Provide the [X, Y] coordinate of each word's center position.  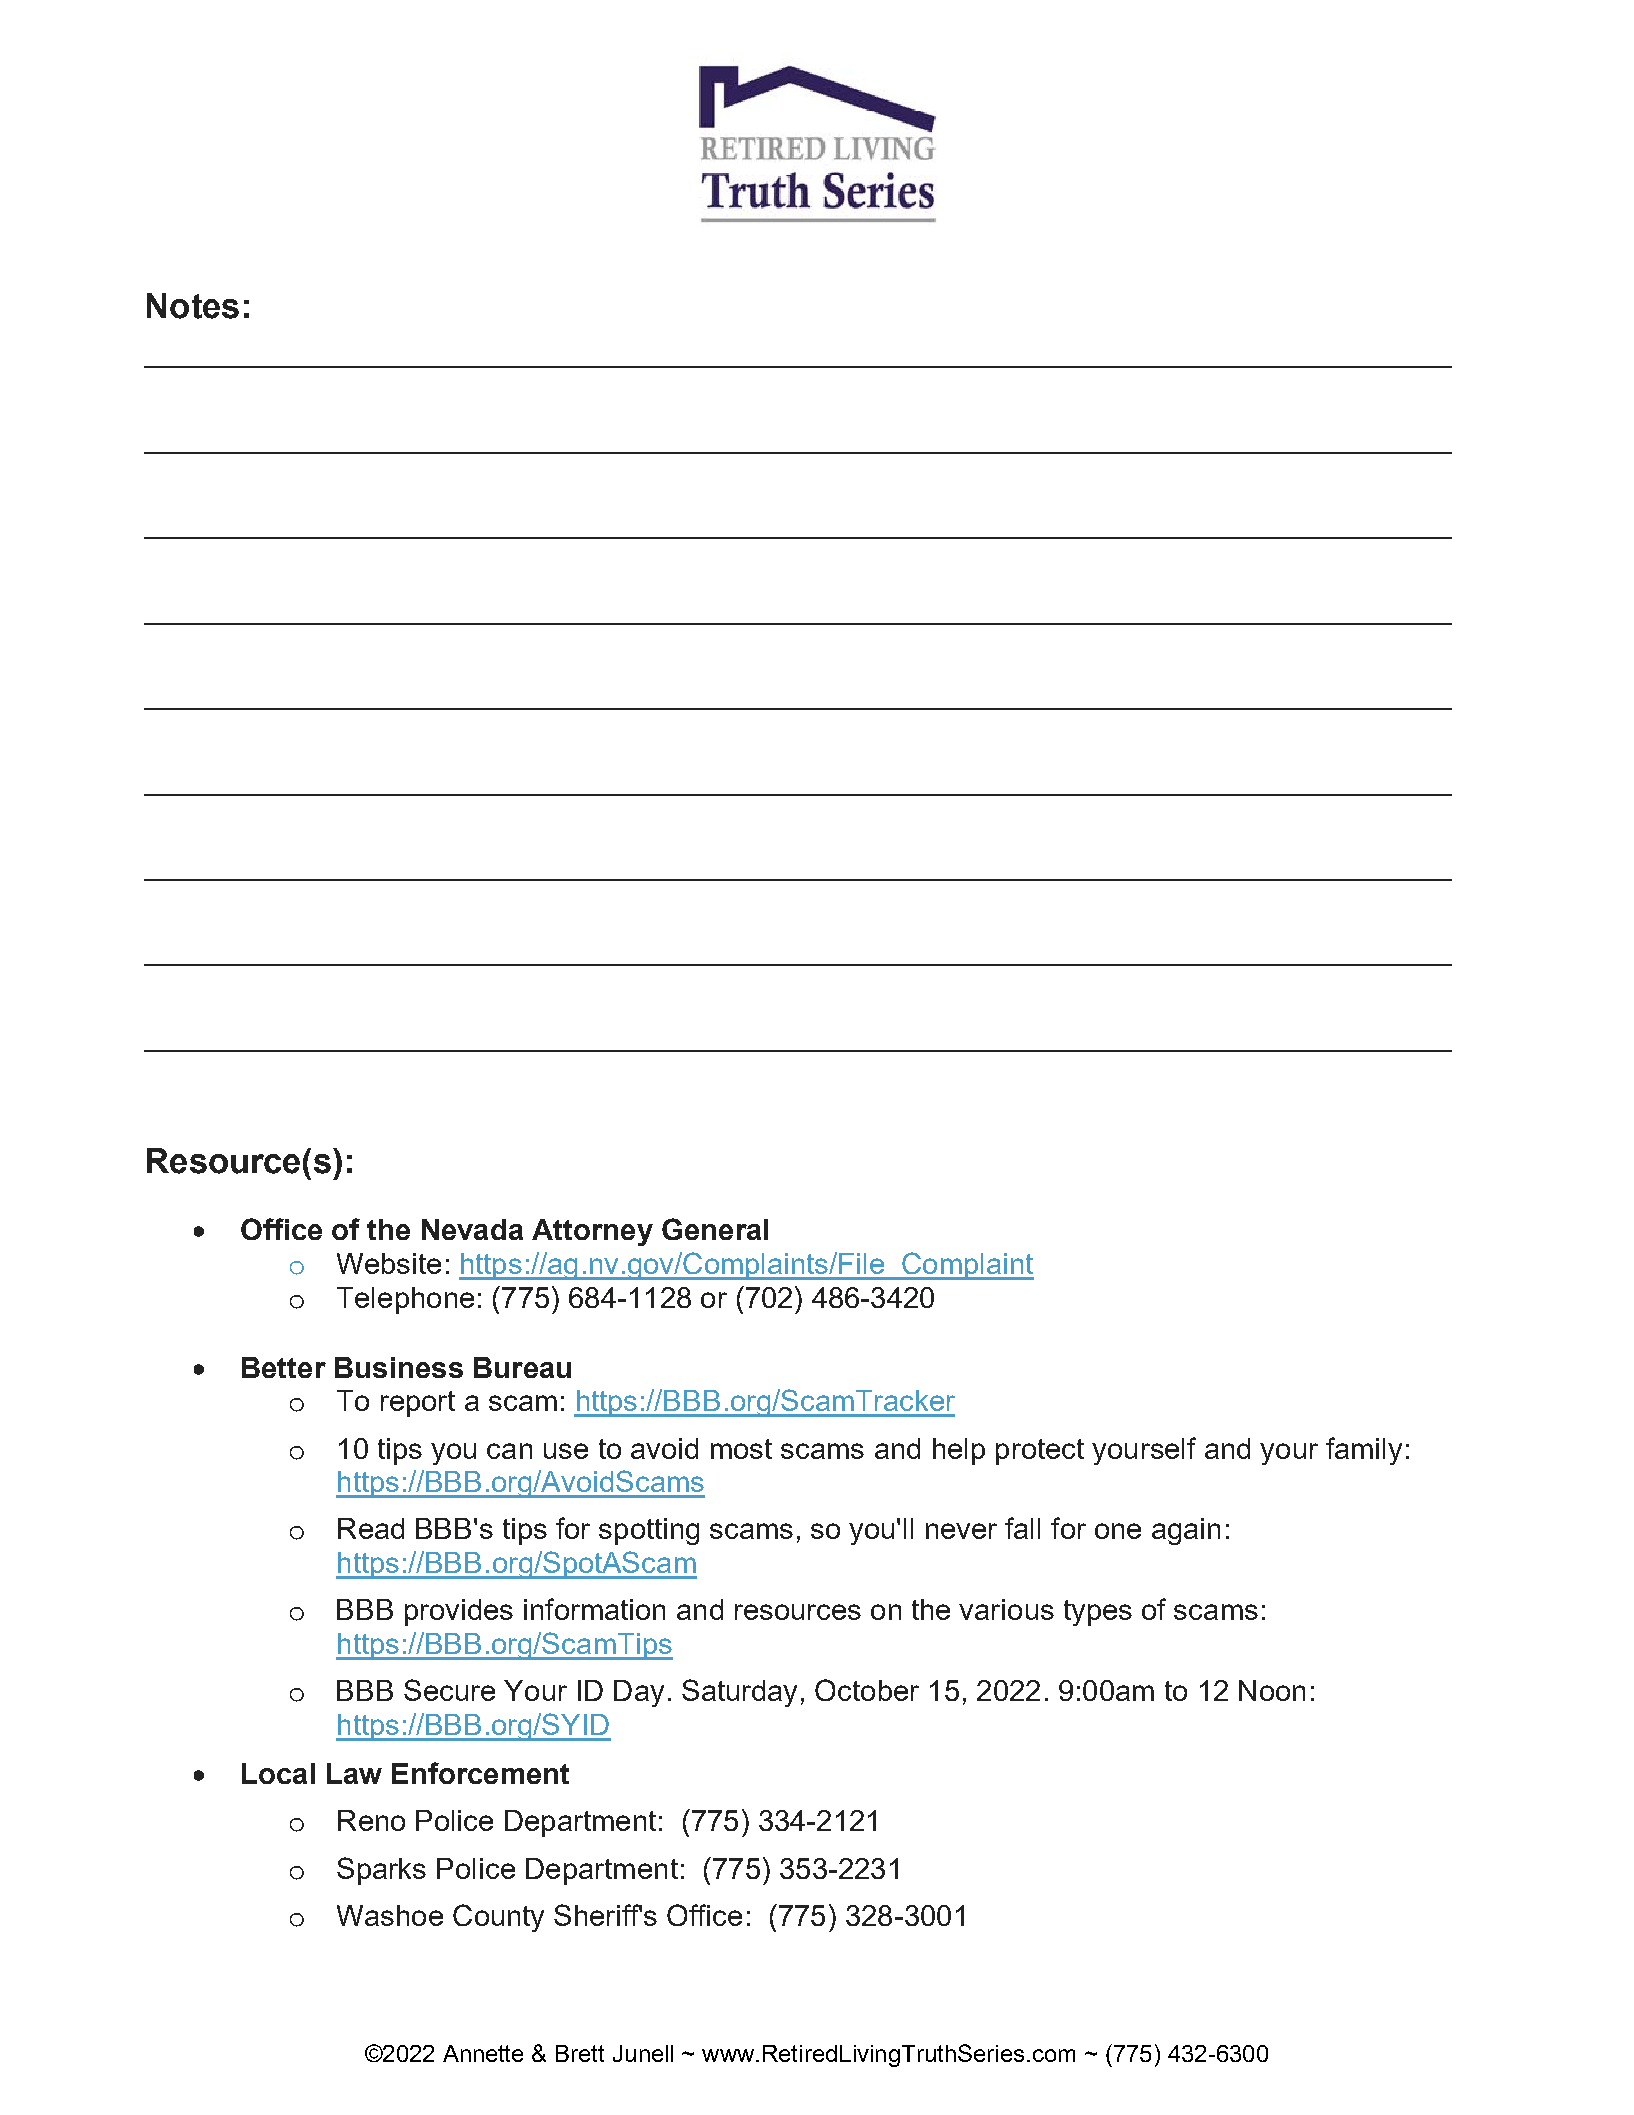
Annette [483, 2053]
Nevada [472, 1229]
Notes [193, 306]
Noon [1272, 1690]
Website [389, 1263]
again [1186, 1531]
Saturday [739, 1693]
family [1364, 1451]
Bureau [522, 1367]
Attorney [592, 1232]
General [715, 1229]
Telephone [405, 1300]
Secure [449, 1690]
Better [284, 1367]
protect [1040, 1452]
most [741, 1449]
